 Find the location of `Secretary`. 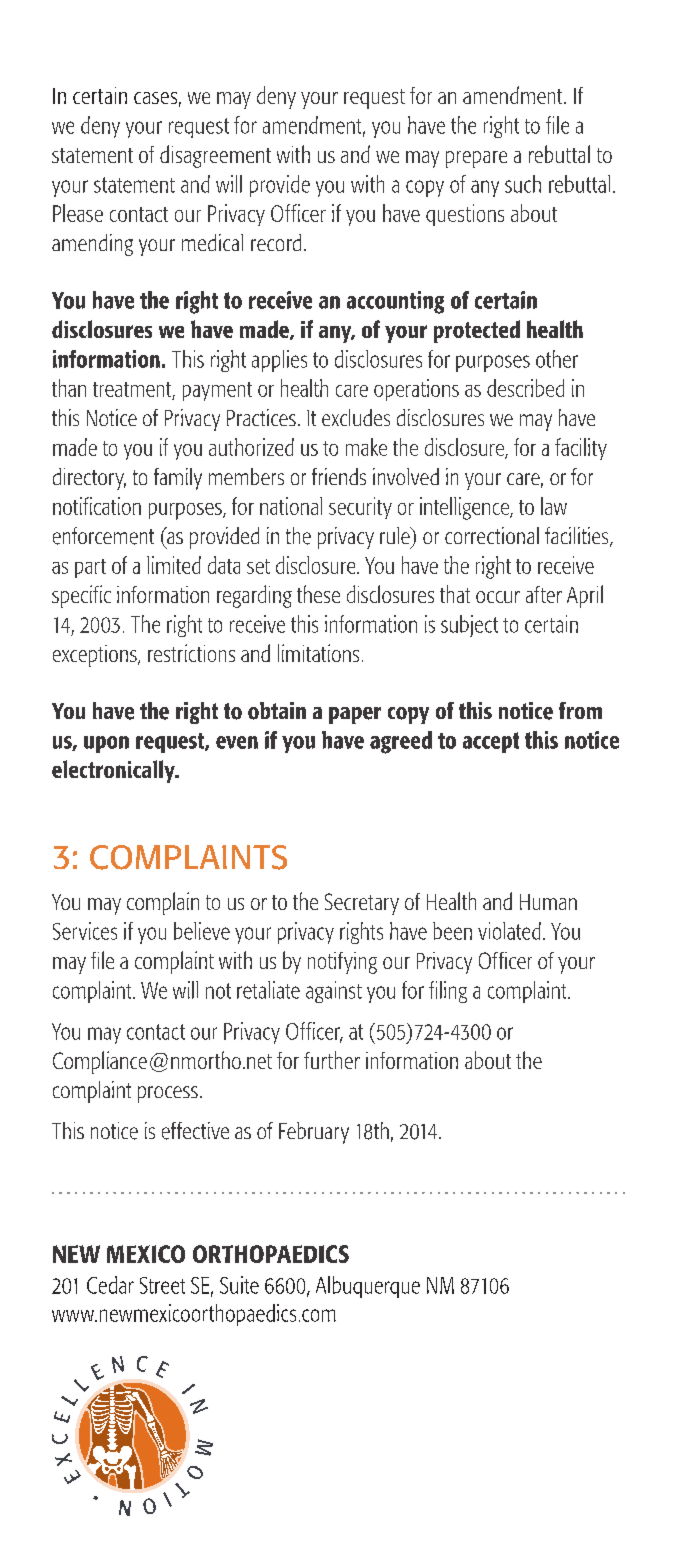

Secretary is located at coordinates (362, 904).
